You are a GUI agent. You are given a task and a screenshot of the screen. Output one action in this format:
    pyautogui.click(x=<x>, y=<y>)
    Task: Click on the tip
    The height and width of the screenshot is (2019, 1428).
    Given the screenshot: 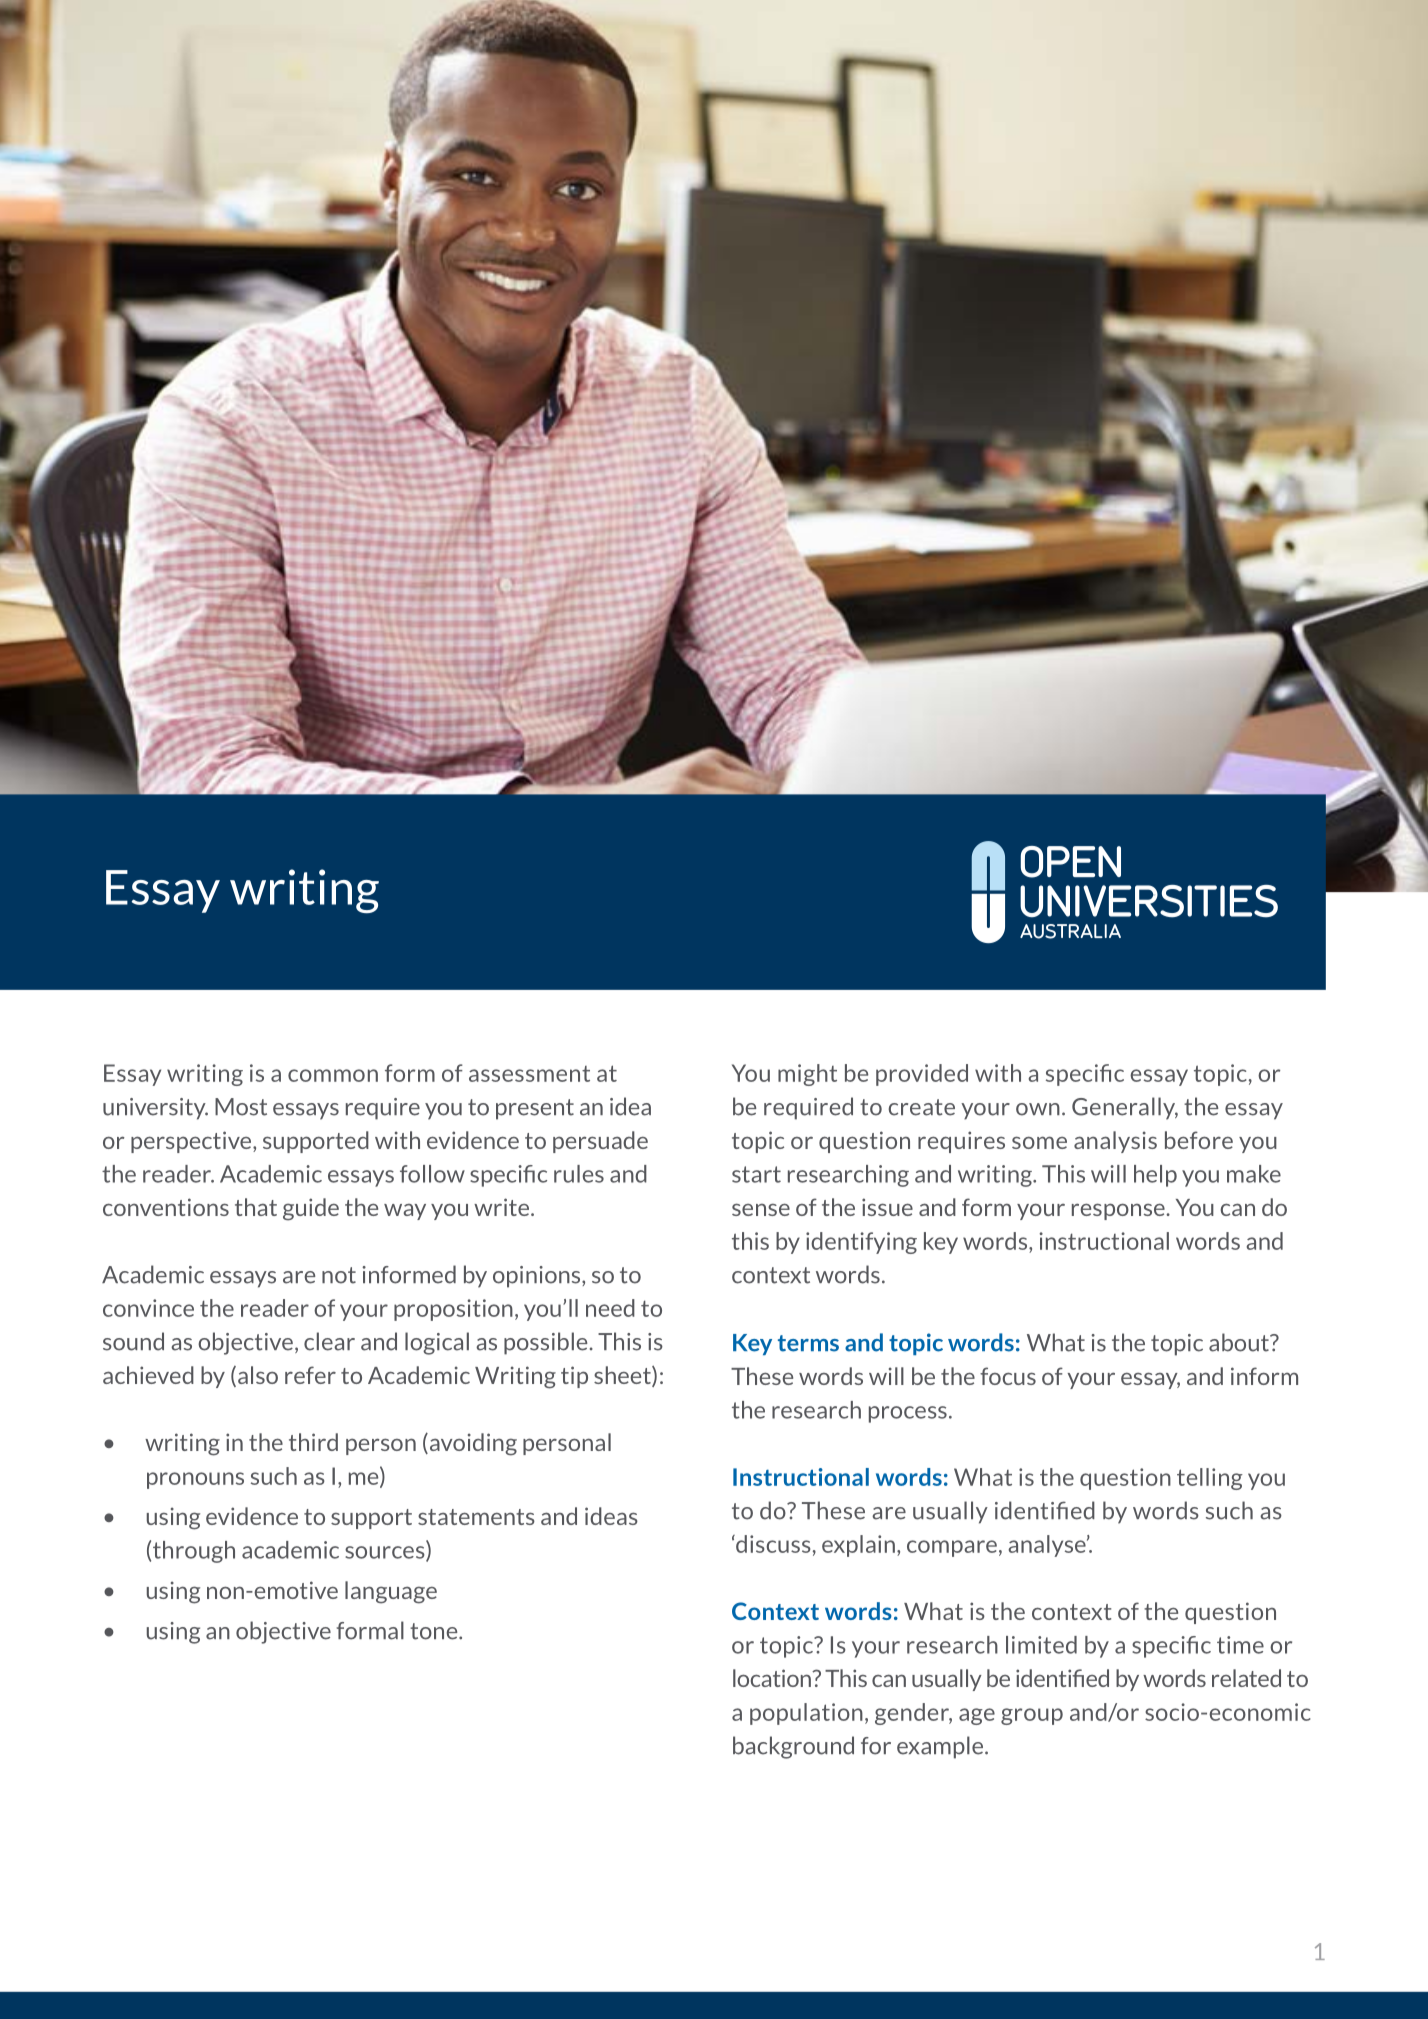 What is the action you would take?
    pyautogui.click(x=574, y=1377)
